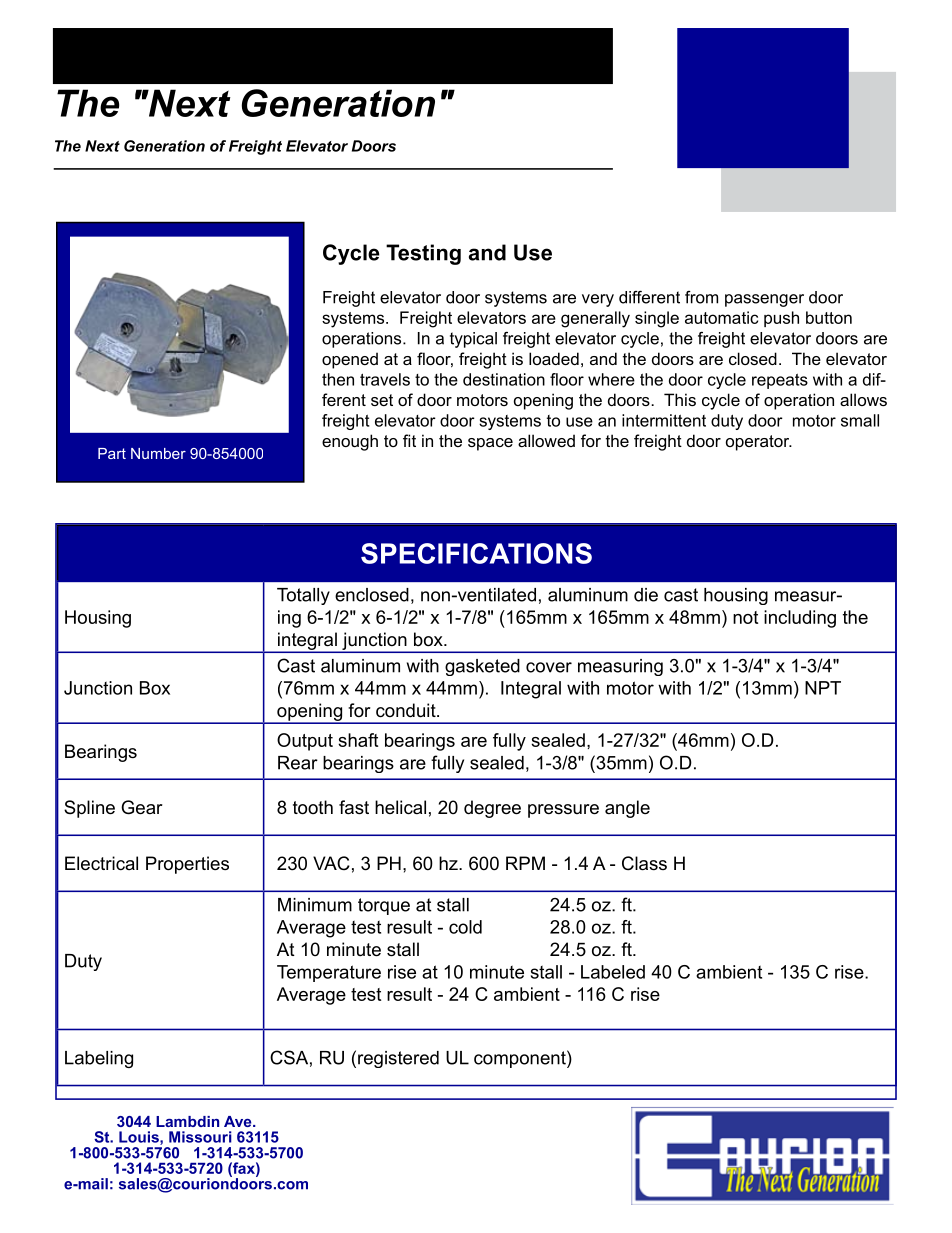  I want to click on NPT, so click(823, 688).
